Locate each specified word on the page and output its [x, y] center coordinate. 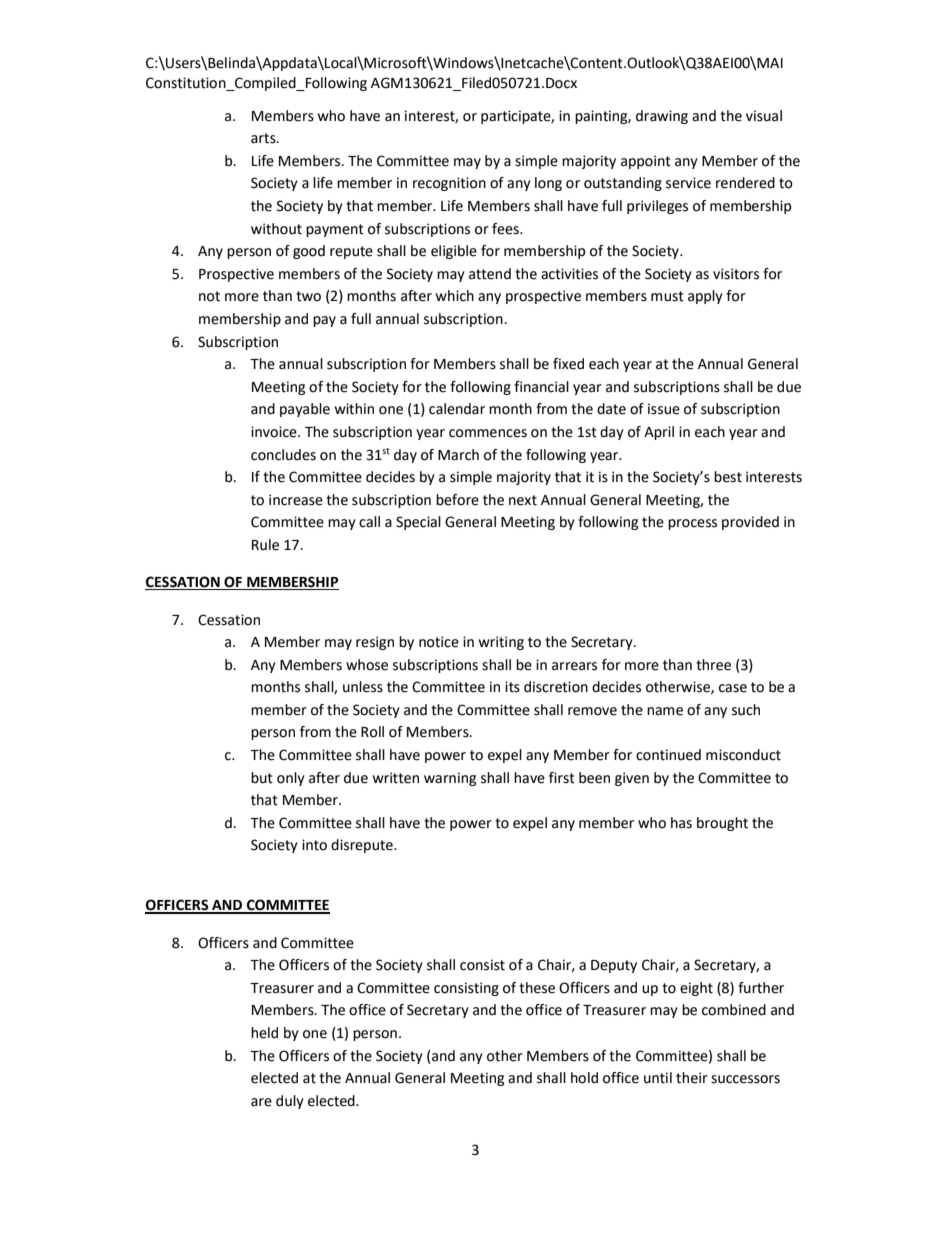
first [562, 778]
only [291, 779]
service [688, 183]
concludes [283, 455]
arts [264, 138]
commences [488, 433]
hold [584, 1078]
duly [290, 1102]
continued [668, 755]
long [548, 184]
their [692, 1078]
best [728, 477]
